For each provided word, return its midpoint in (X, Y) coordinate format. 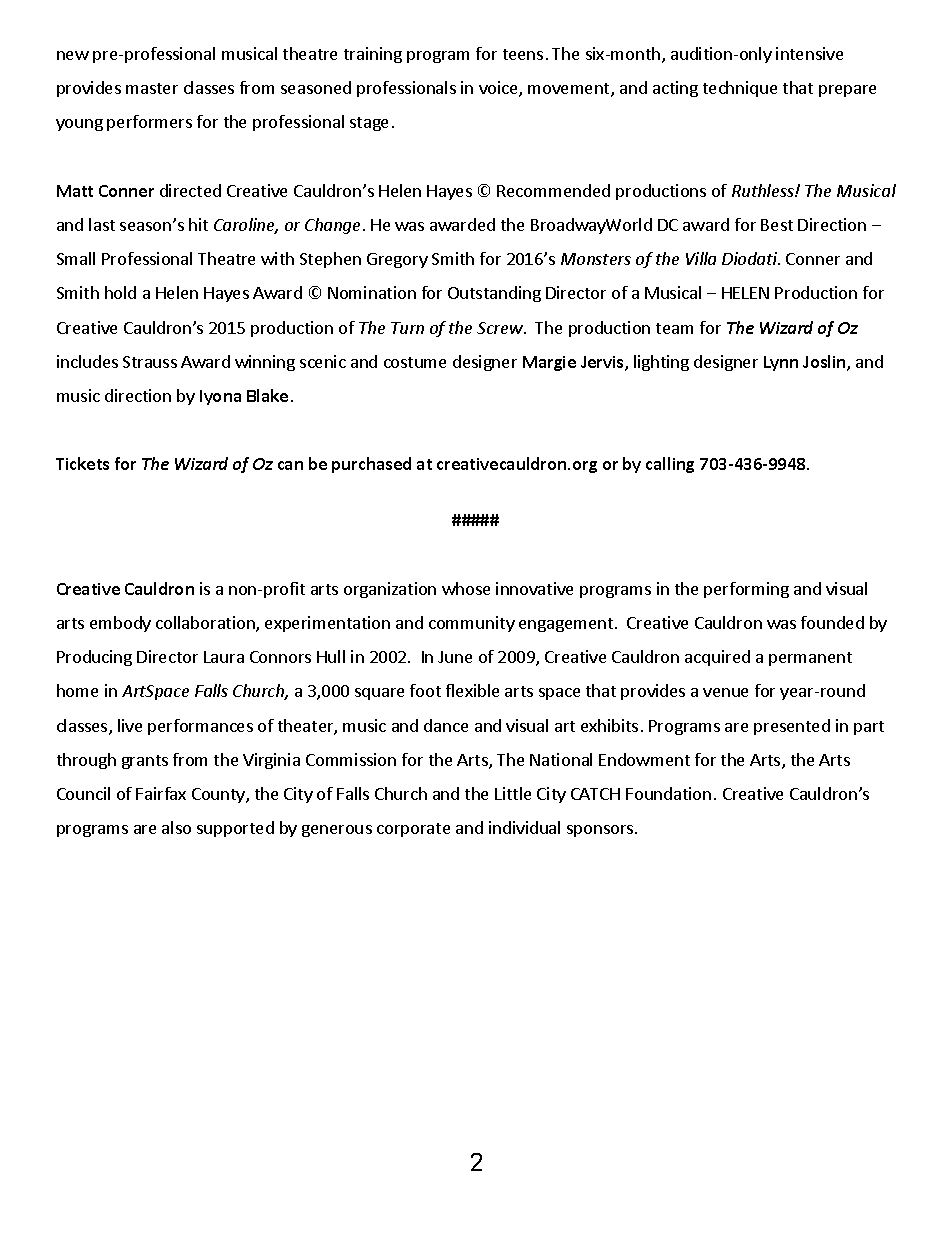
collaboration (206, 624)
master (152, 88)
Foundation (668, 793)
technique (740, 89)
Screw (501, 328)
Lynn (781, 363)
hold (120, 292)
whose (466, 588)
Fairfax (161, 793)
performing (746, 590)
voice (499, 89)
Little (513, 793)
